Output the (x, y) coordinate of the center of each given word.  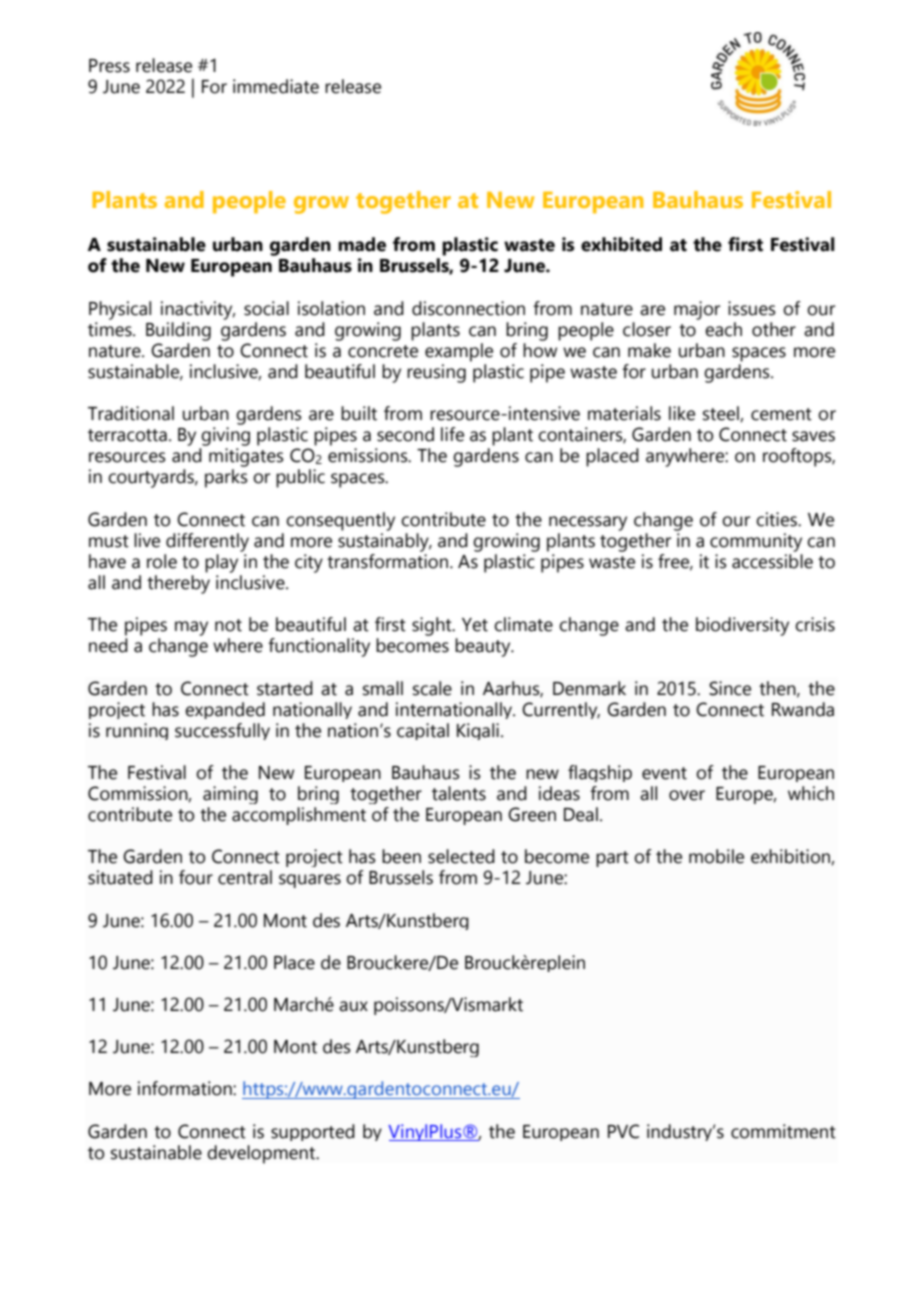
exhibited (621, 244)
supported (313, 1132)
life (452, 434)
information (186, 1088)
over (687, 795)
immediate (276, 86)
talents (459, 793)
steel (722, 414)
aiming (230, 795)
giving (225, 436)
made (362, 244)
